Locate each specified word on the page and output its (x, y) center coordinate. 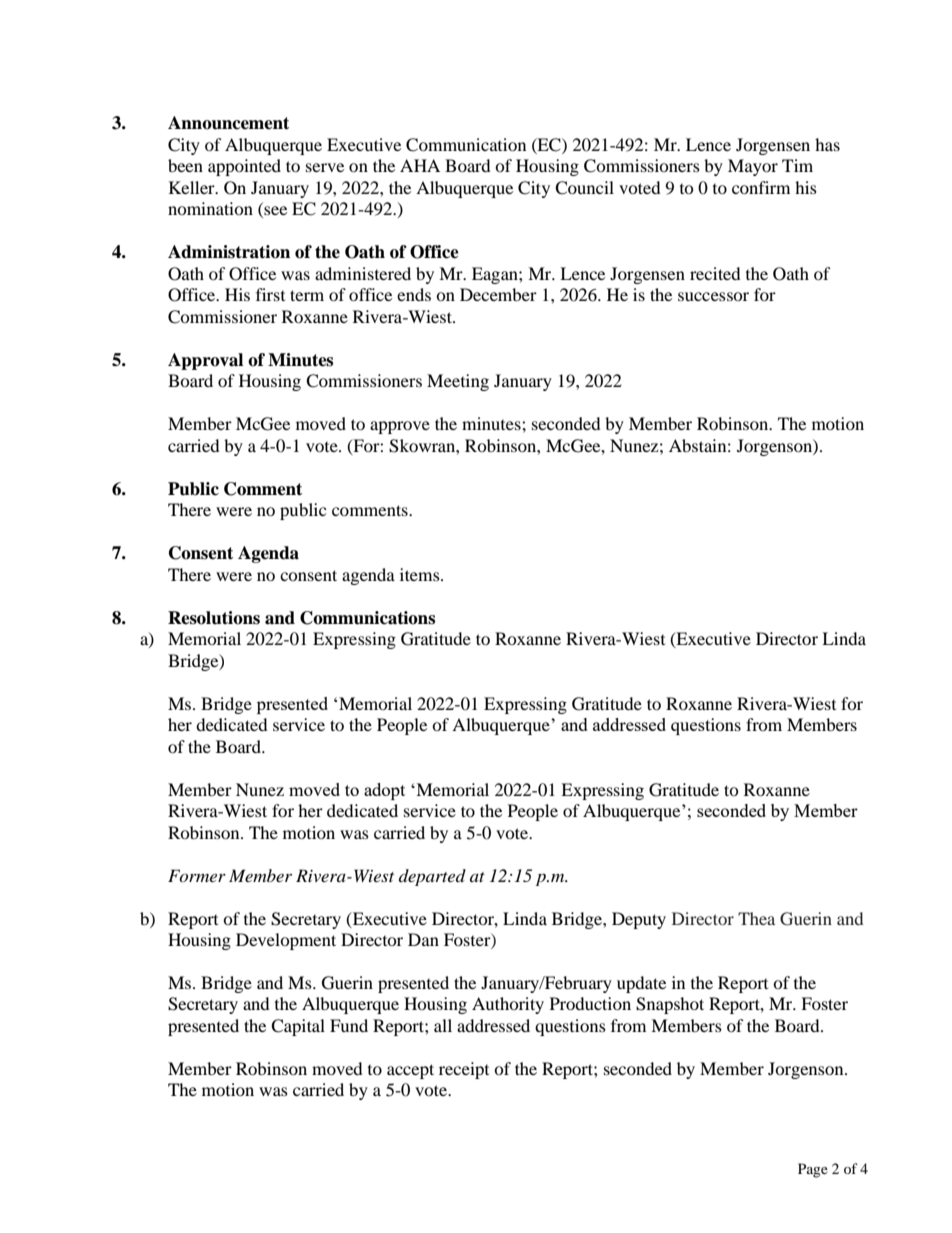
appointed (244, 167)
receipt (464, 1070)
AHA (420, 165)
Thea (756, 918)
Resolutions (214, 618)
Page (813, 1170)
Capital (298, 1027)
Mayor (753, 167)
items (421, 574)
